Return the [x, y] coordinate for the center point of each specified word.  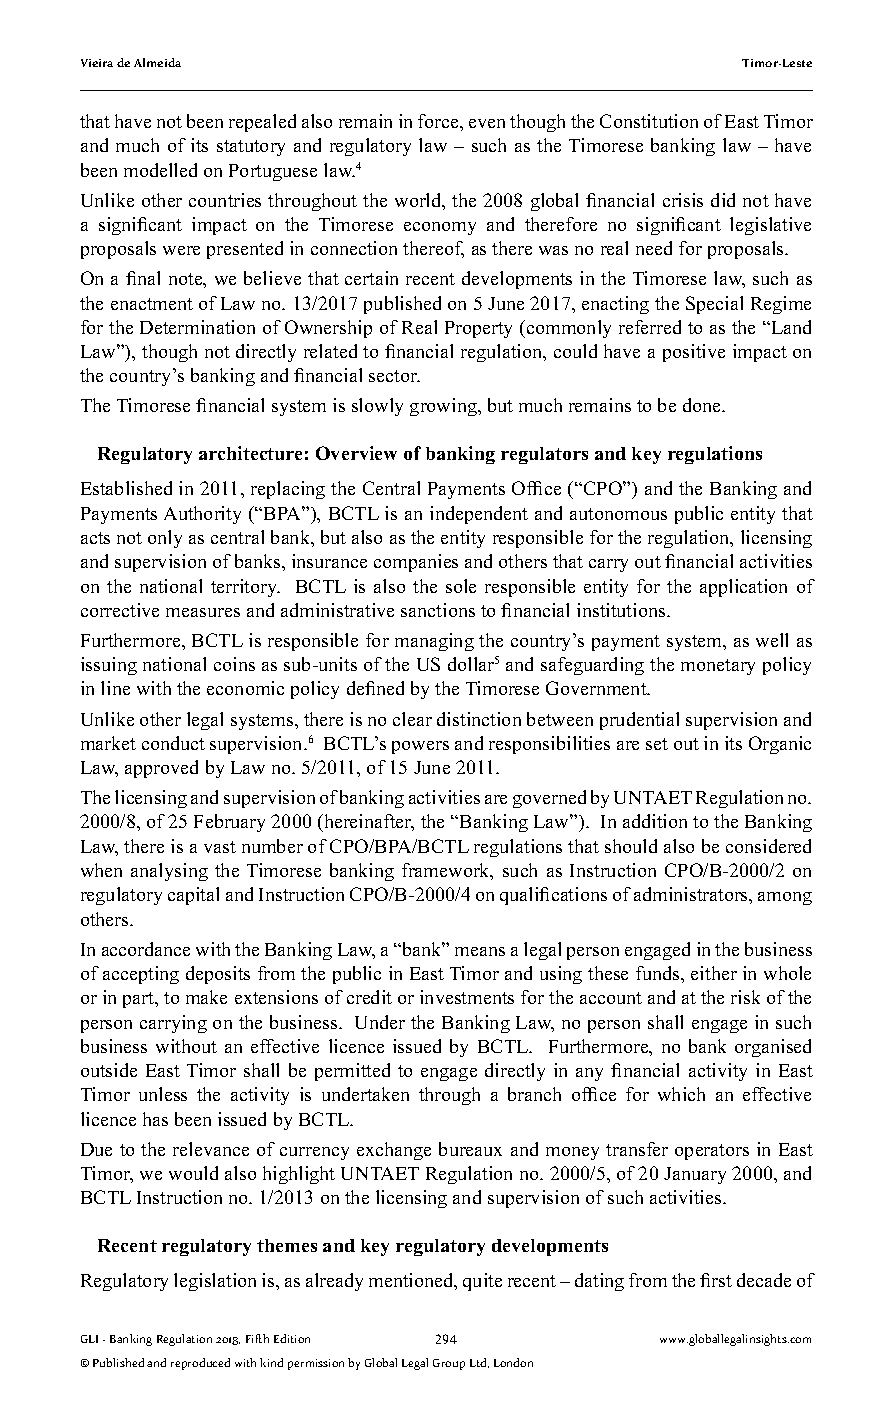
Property [478, 329]
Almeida [157, 62]
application [743, 588]
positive [694, 353]
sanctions [438, 610]
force [439, 121]
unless [163, 1094]
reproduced [200, 1364]
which [681, 1094]
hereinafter [368, 823]
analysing [169, 872]
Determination [197, 327]
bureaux [470, 1149]
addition [655, 821]
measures [203, 612]
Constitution [649, 121]
